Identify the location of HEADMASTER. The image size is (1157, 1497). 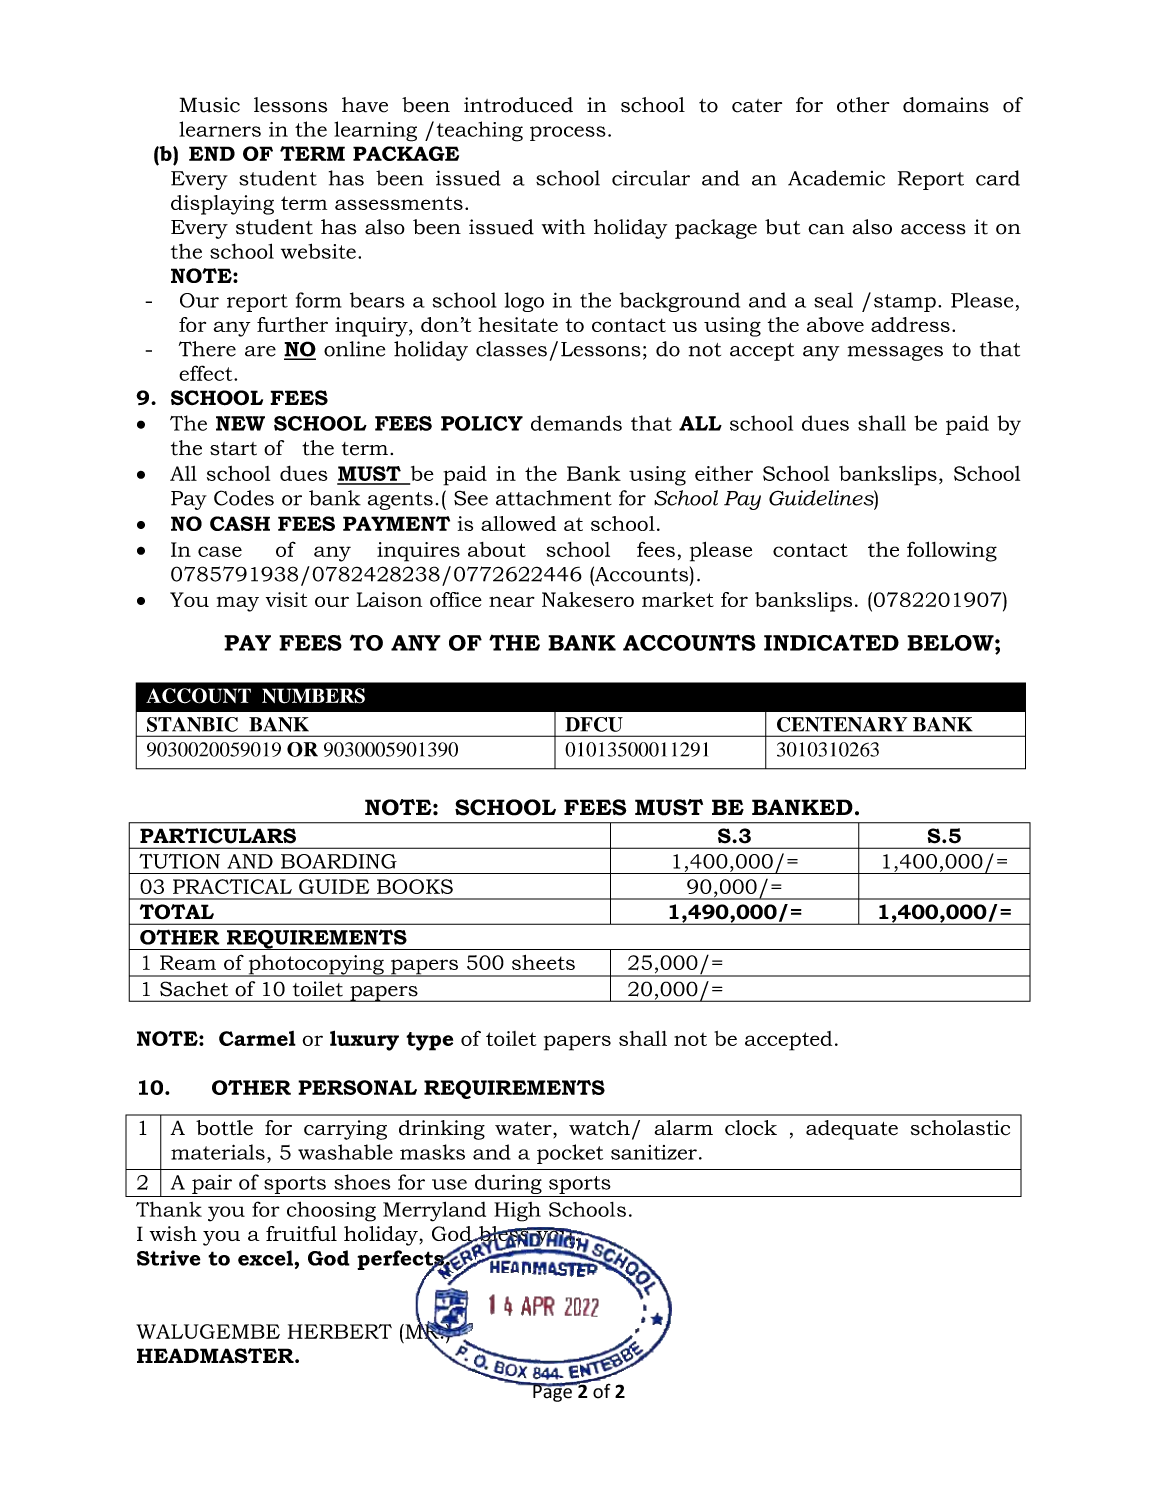
(216, 1356).
